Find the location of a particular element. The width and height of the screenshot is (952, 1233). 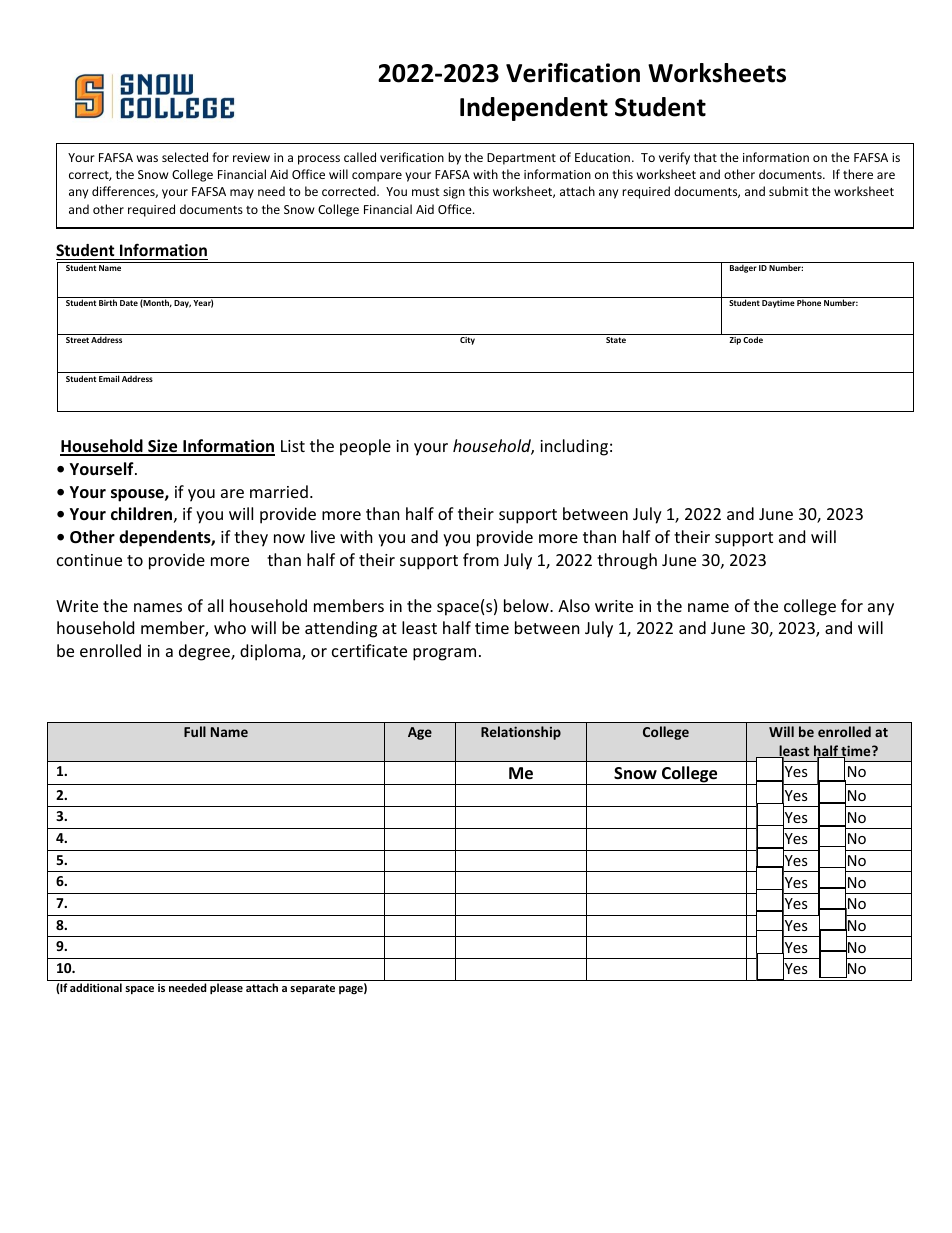

program is located at coordinates (444, 654).
